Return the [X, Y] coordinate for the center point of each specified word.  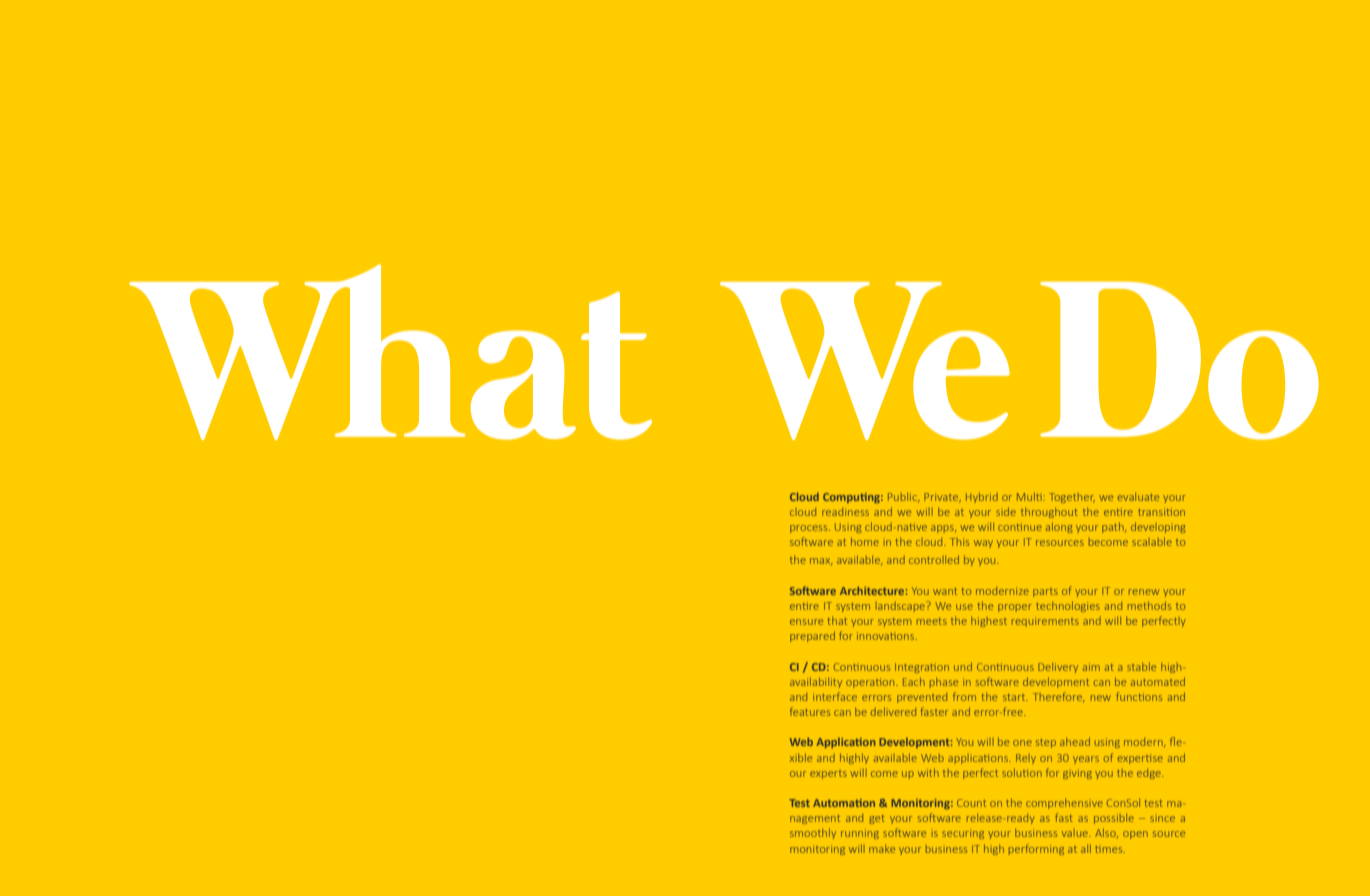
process [810, 529]
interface [835, 696]
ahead [1075, 742]
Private [942, 497]
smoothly [813, 834]
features [810, 711]
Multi [1029, 497]
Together [1072, 498]
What [390, 352]
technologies [1068, 607]
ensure [806, 622]
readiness [845, 512]
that [837, 621]
